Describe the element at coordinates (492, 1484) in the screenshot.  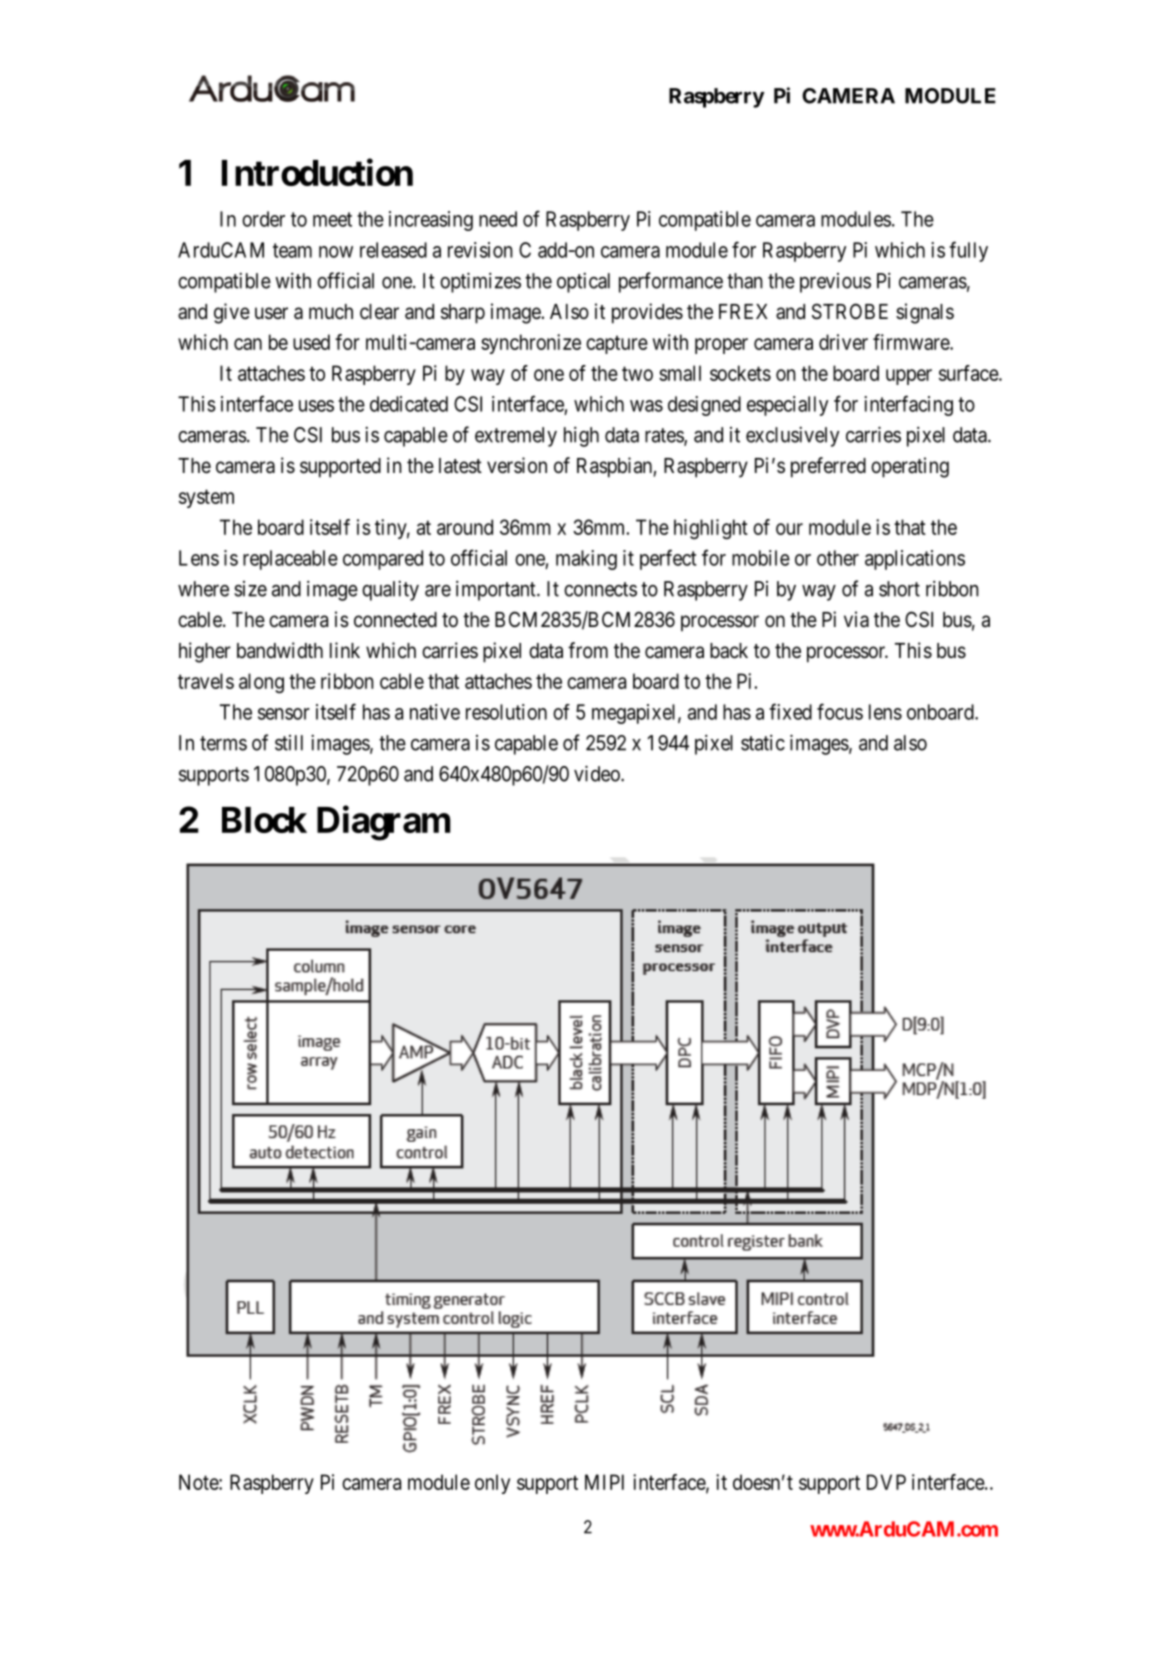
I see `only` at that location.
